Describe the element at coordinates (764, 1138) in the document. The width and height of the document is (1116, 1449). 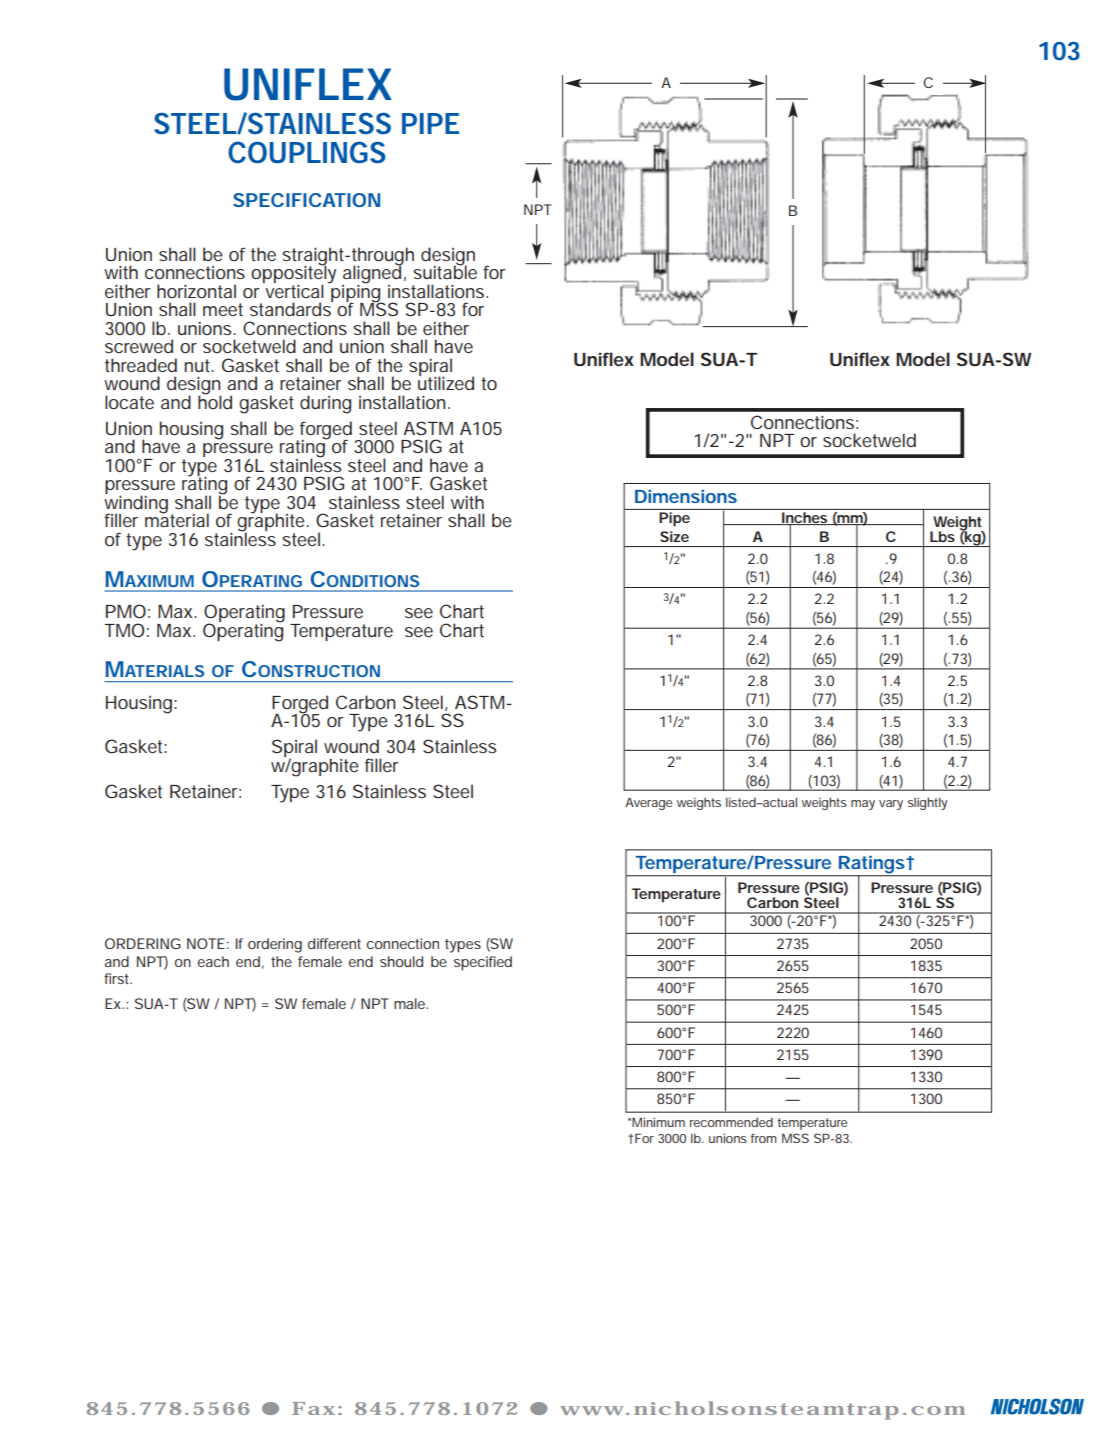
I see `from` at that location.
